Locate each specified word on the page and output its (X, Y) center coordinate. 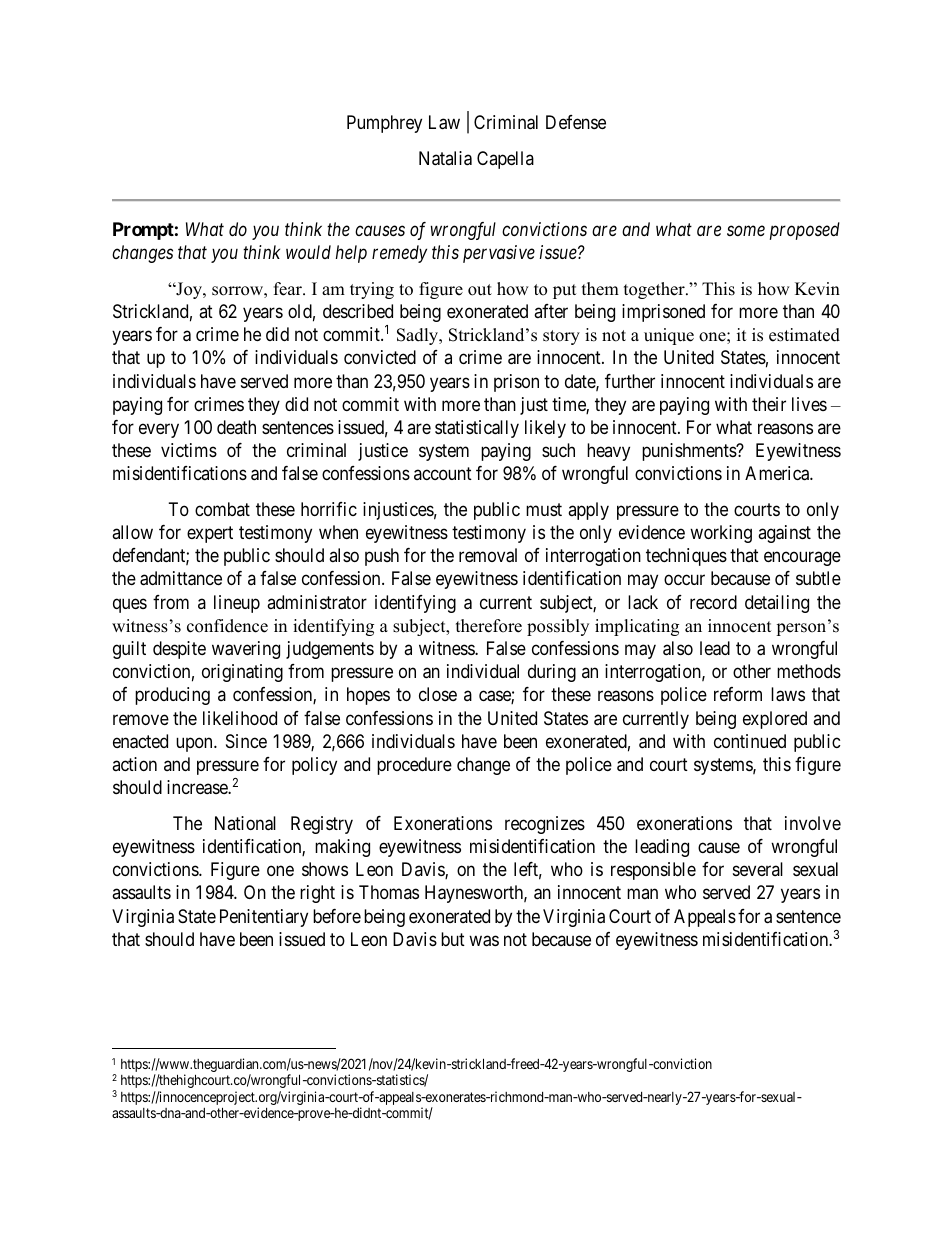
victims (189, 450)
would (308, 252)
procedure (414, 766)
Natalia (445, 158)
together (655, 290)
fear (289, 289)
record (713, 602)
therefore (489, 626)
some (746, 231)
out (480, 290)
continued (750, 741)
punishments (690, 452)
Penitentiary (264, 918)
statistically (477, 429)
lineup (237, 604)
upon (195, 744)
